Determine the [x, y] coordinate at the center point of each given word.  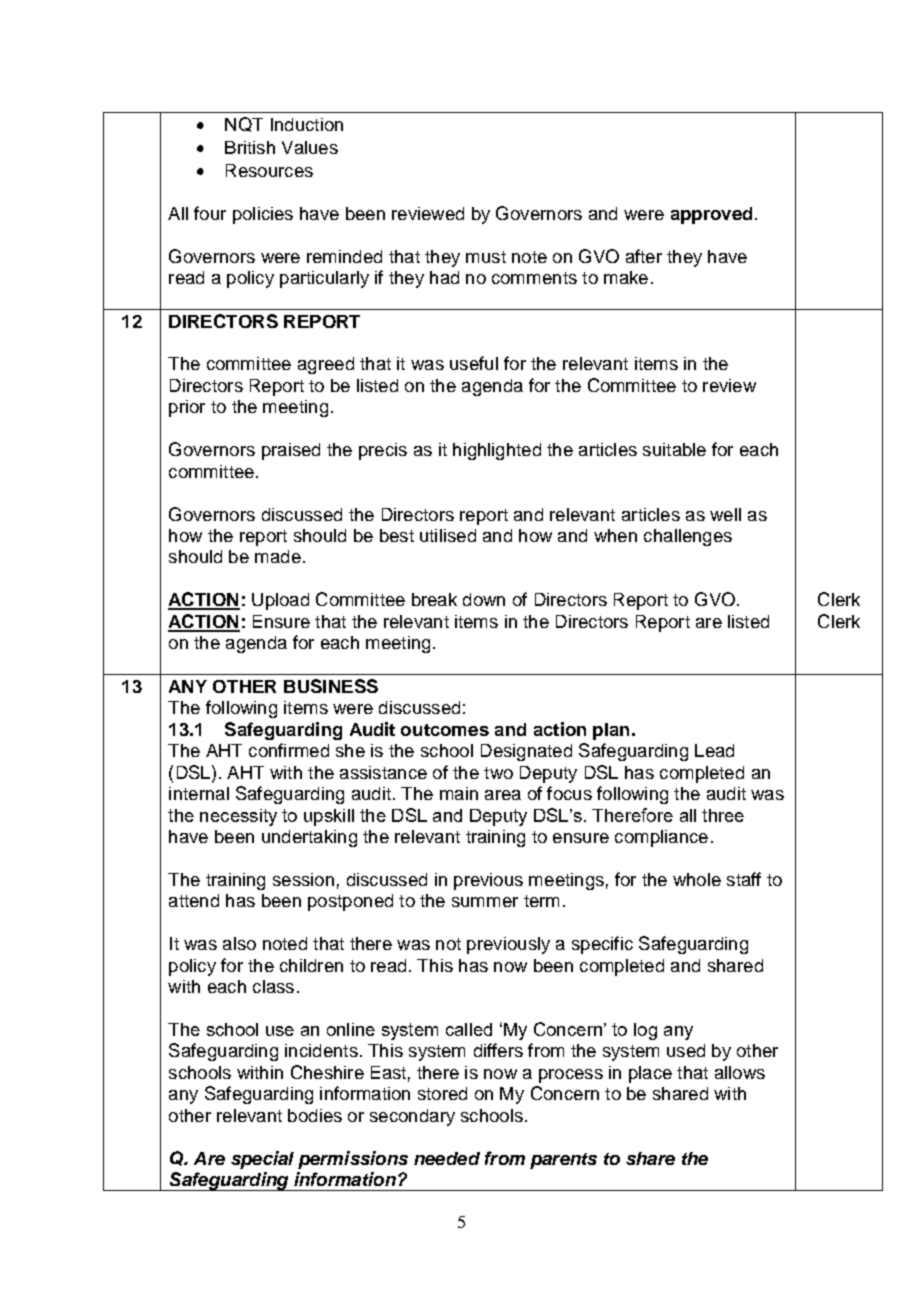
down [484, 599]
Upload [280, 601]
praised [291, 451]
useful [474, 363]
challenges [688, 537]
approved [711, 215]
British [250, 147]
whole [697, 879]
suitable [674, 449]
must [486, 257]
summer [485, 902]
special [262, 1160]
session [303, 879]
